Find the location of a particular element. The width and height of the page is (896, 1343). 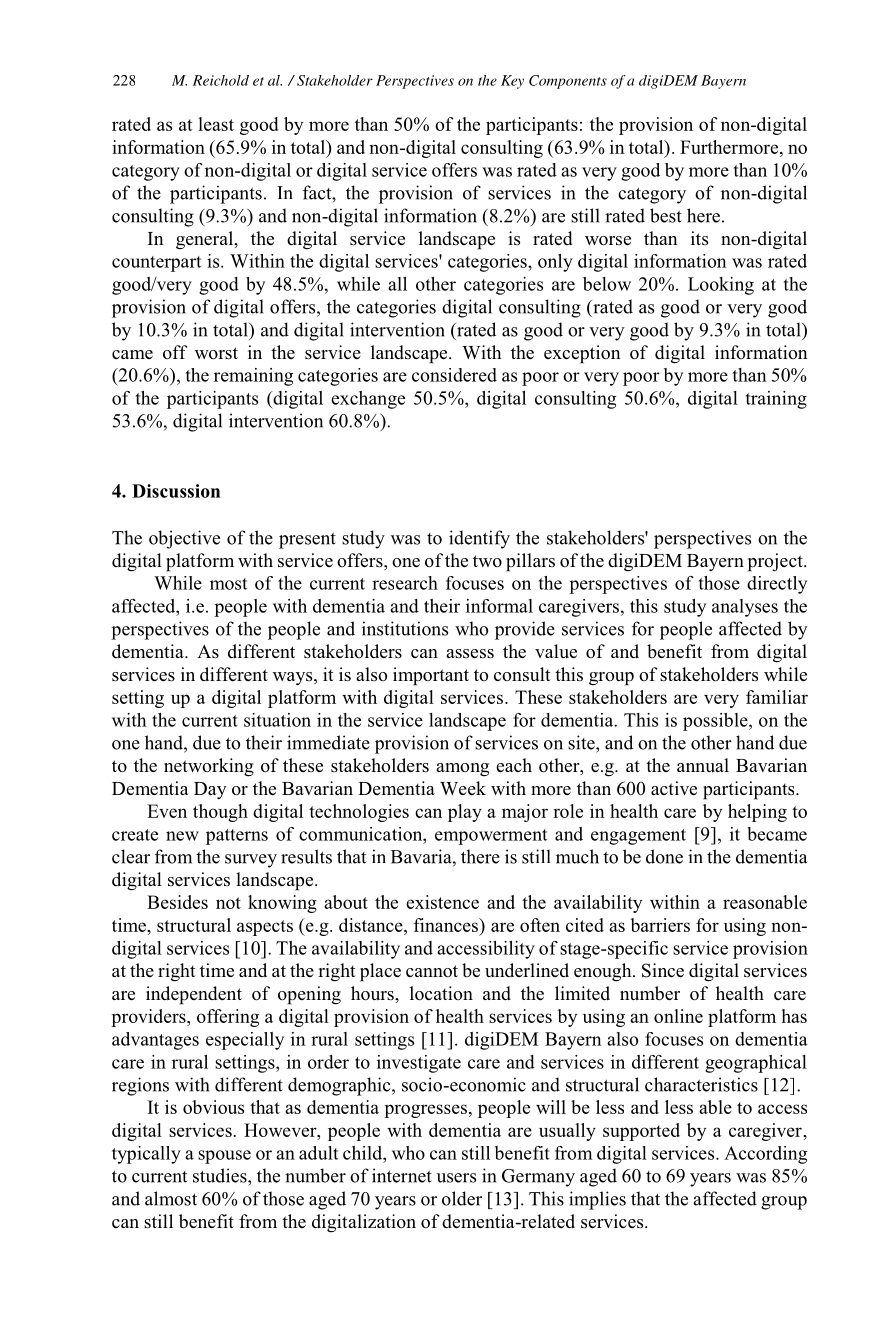

barriers is located at coordinates (660, 925).
